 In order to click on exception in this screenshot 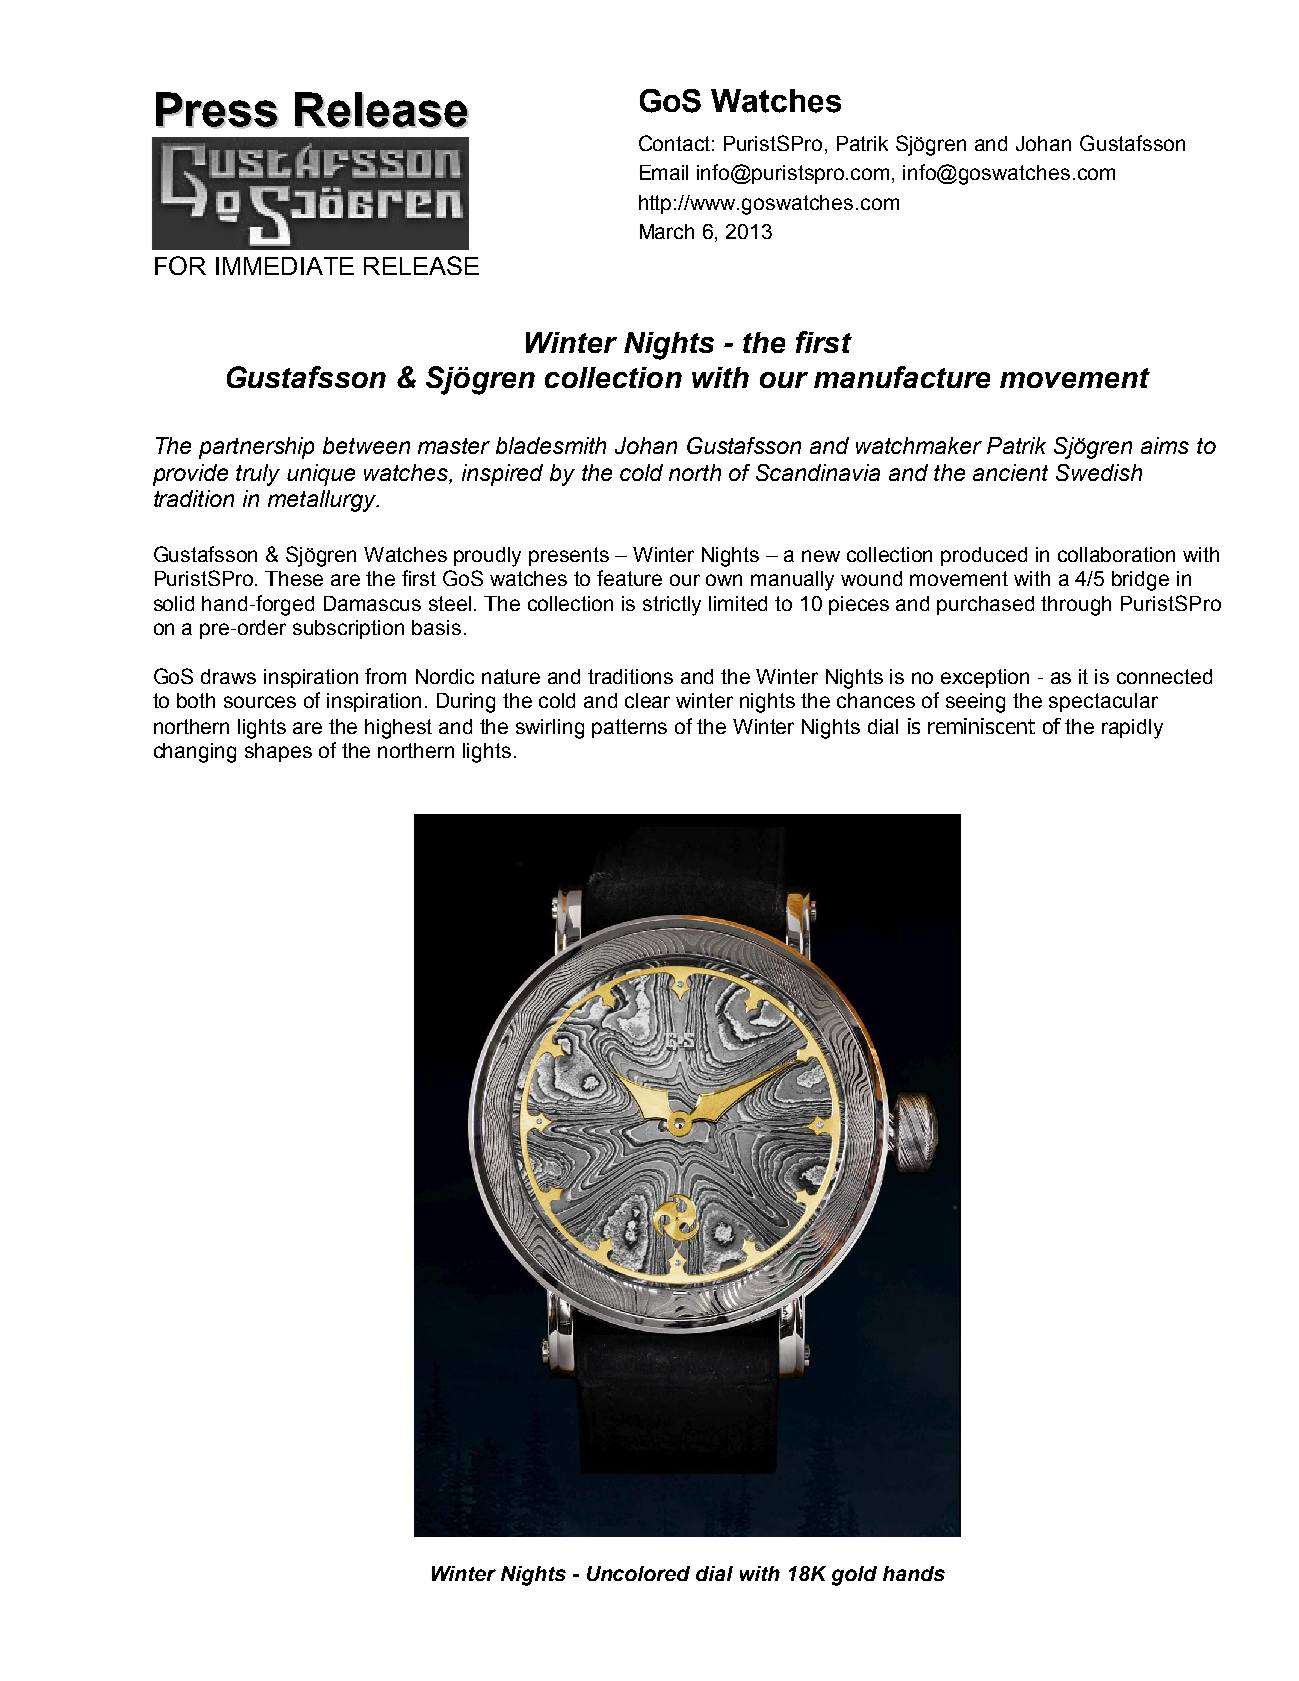, I will do `click(985, 678)`.
